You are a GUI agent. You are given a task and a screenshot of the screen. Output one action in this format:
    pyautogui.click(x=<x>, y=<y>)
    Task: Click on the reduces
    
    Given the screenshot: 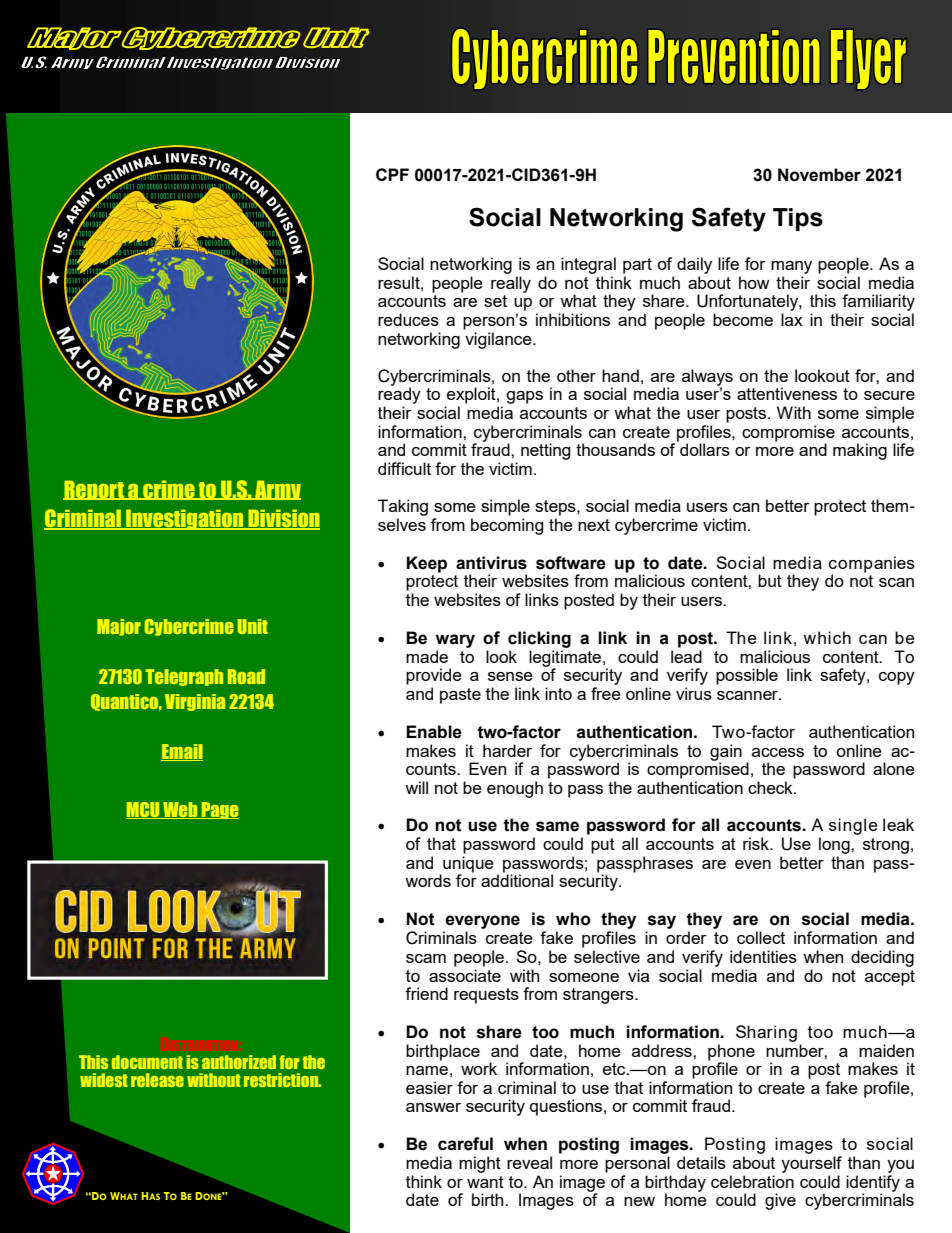 What is the action you would take?
    pyautogui.click(x=408, y=319)
